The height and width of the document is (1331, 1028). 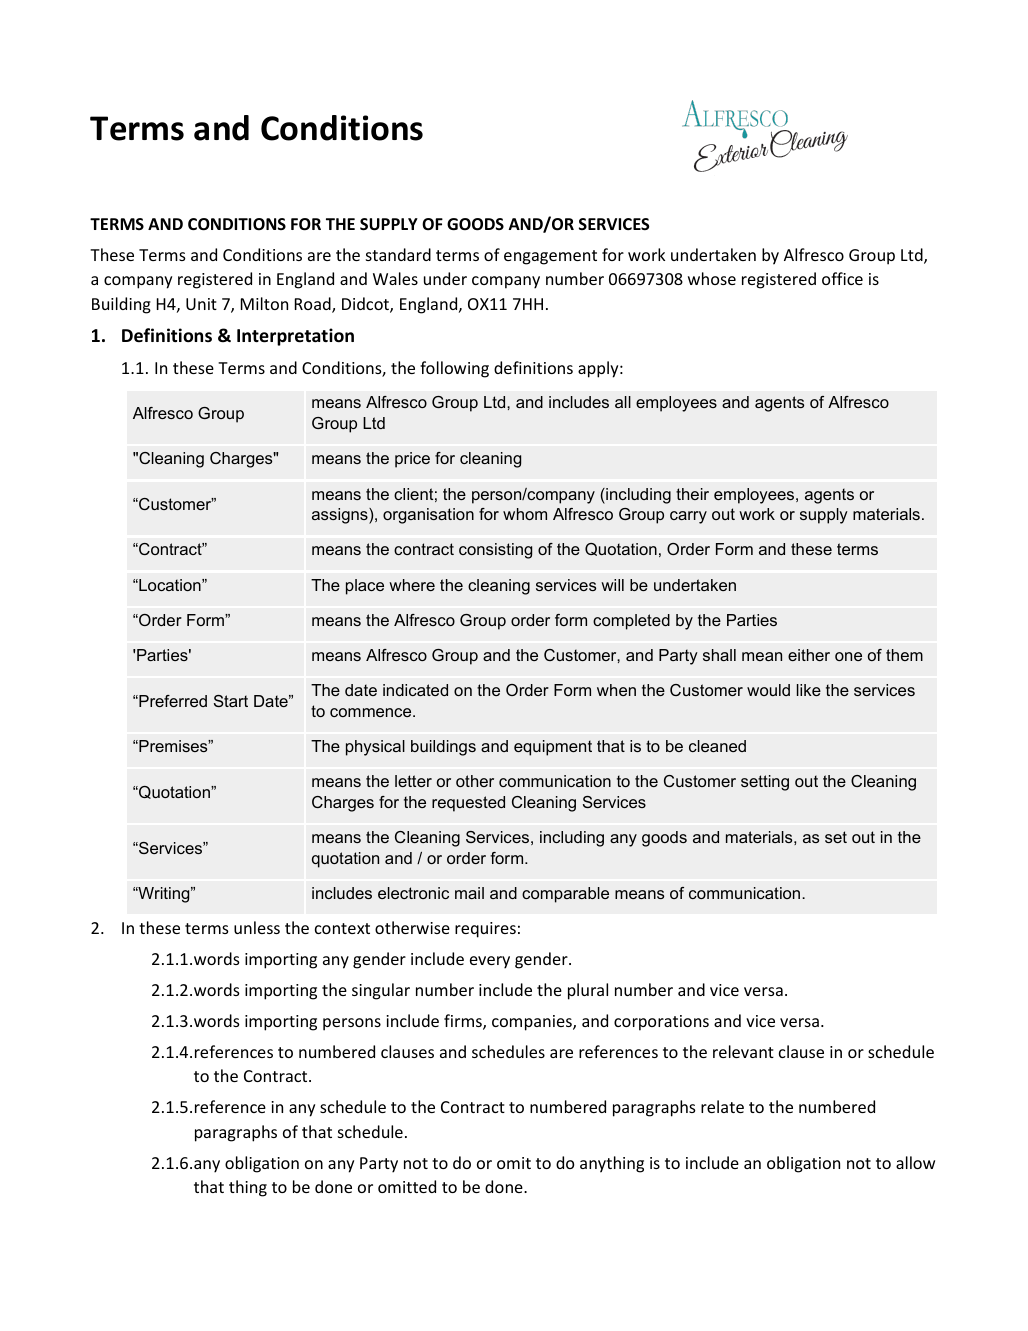 I want to click on Start, so click(x=231, y=701).
